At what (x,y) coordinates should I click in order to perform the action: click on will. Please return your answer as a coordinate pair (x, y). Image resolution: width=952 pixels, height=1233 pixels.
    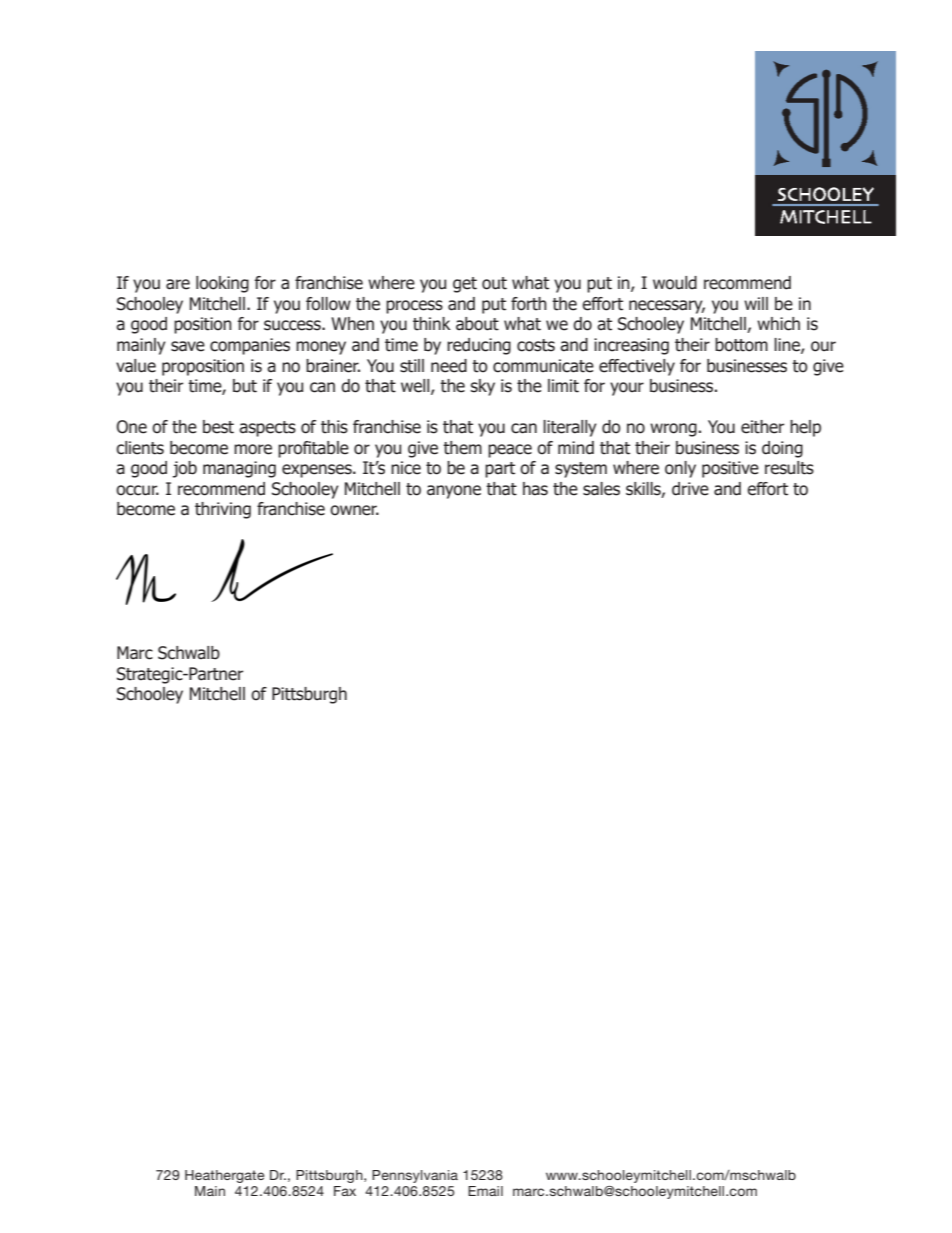
    Looking at the image, I should click on (756, 303).
